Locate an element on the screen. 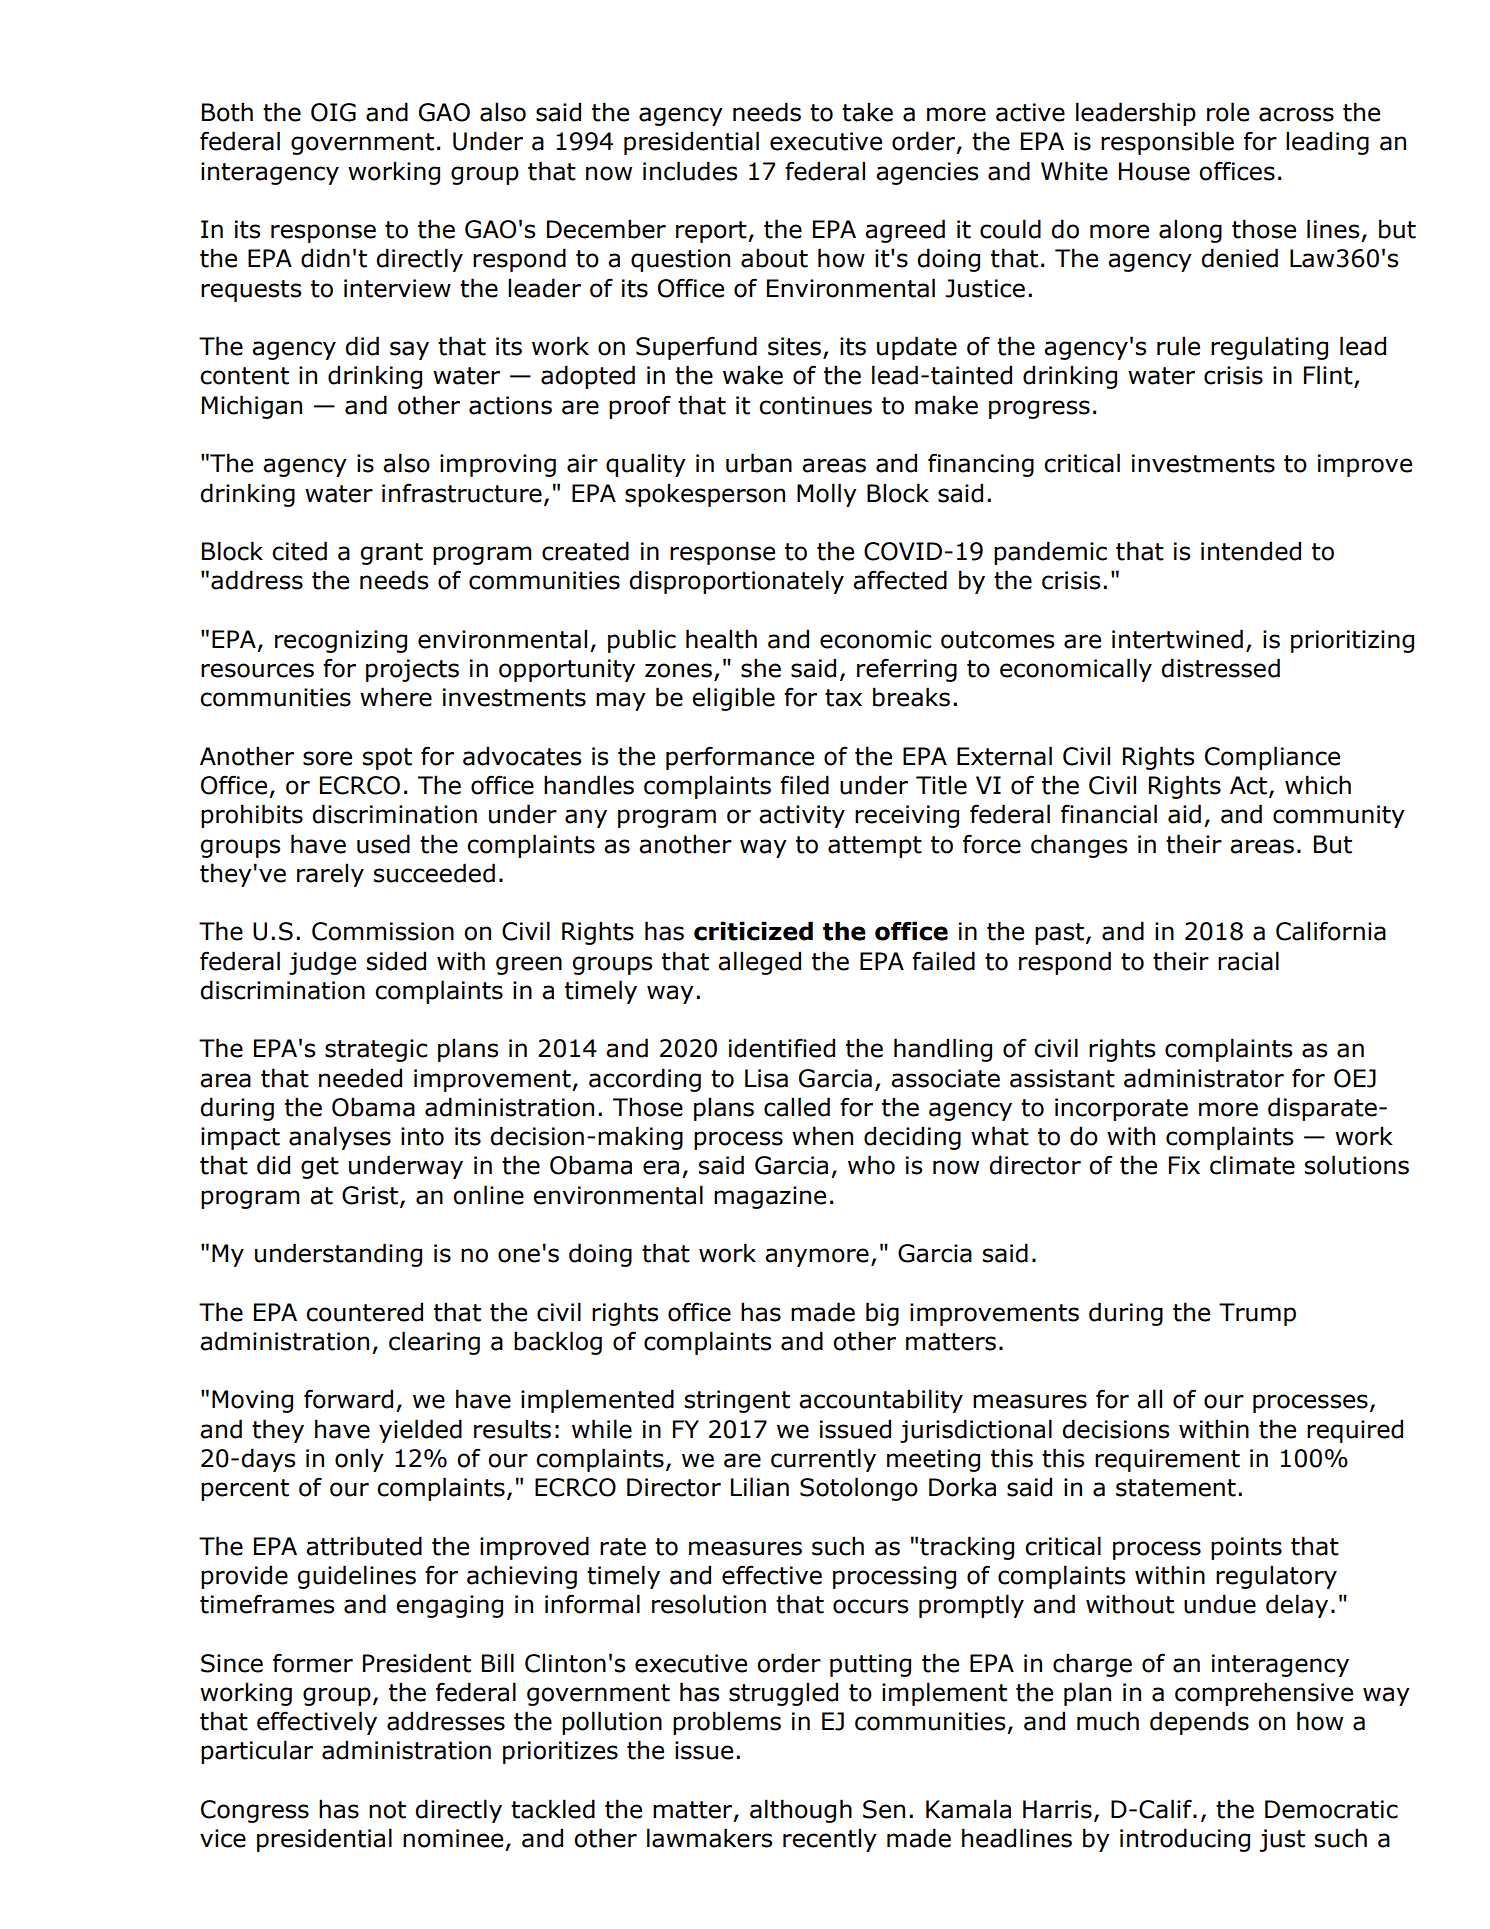  Both is located at coordinates (227, 112).
